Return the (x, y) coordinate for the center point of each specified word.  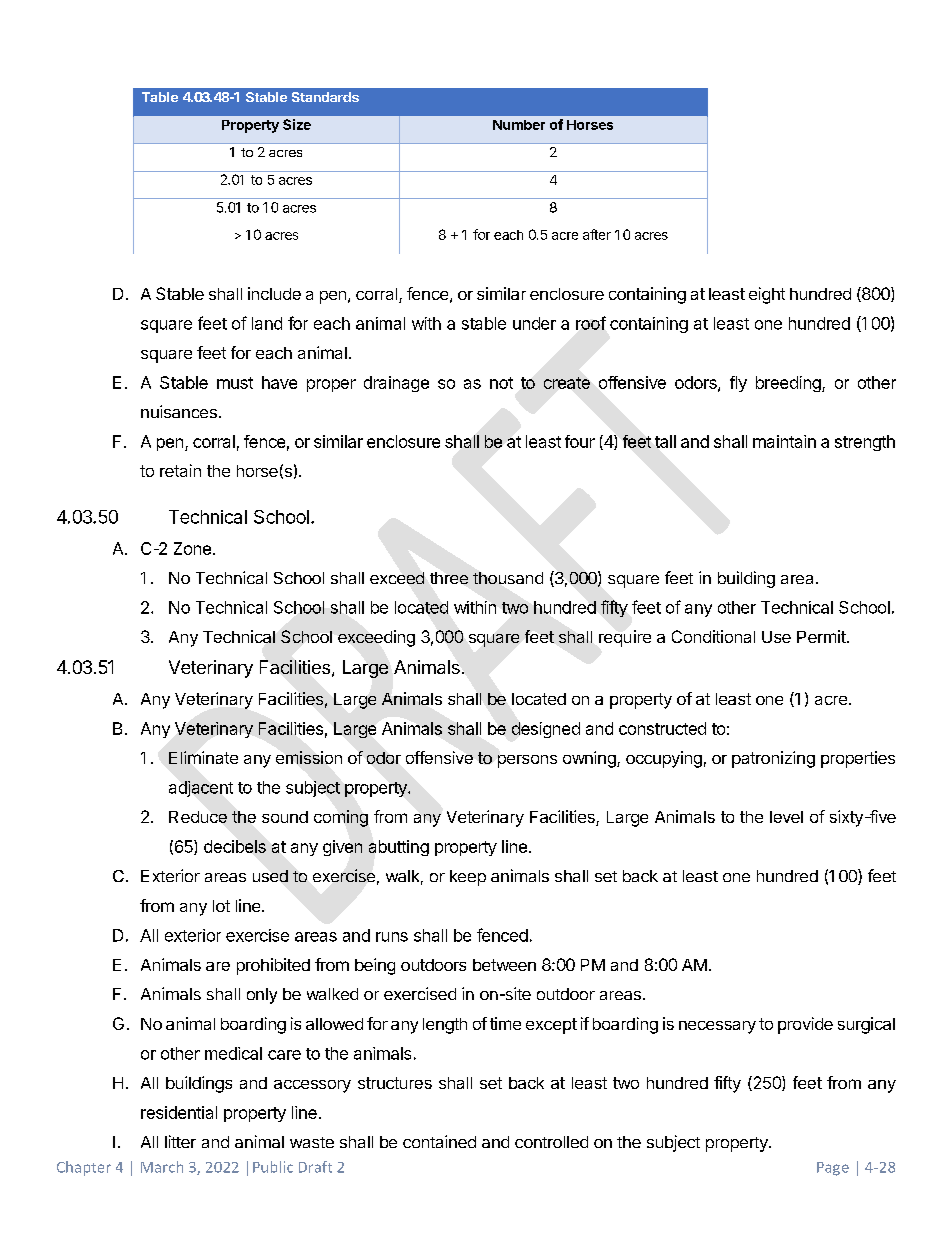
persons (527, 761)
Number (519, 125)
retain (180, 470)
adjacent (201, 789)
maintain (784, 441)
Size (297, 124)
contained (439, 1141)
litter (180, 1141)
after (597, 234)
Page (833, 1169)
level (786, 817)
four (580, 441)
